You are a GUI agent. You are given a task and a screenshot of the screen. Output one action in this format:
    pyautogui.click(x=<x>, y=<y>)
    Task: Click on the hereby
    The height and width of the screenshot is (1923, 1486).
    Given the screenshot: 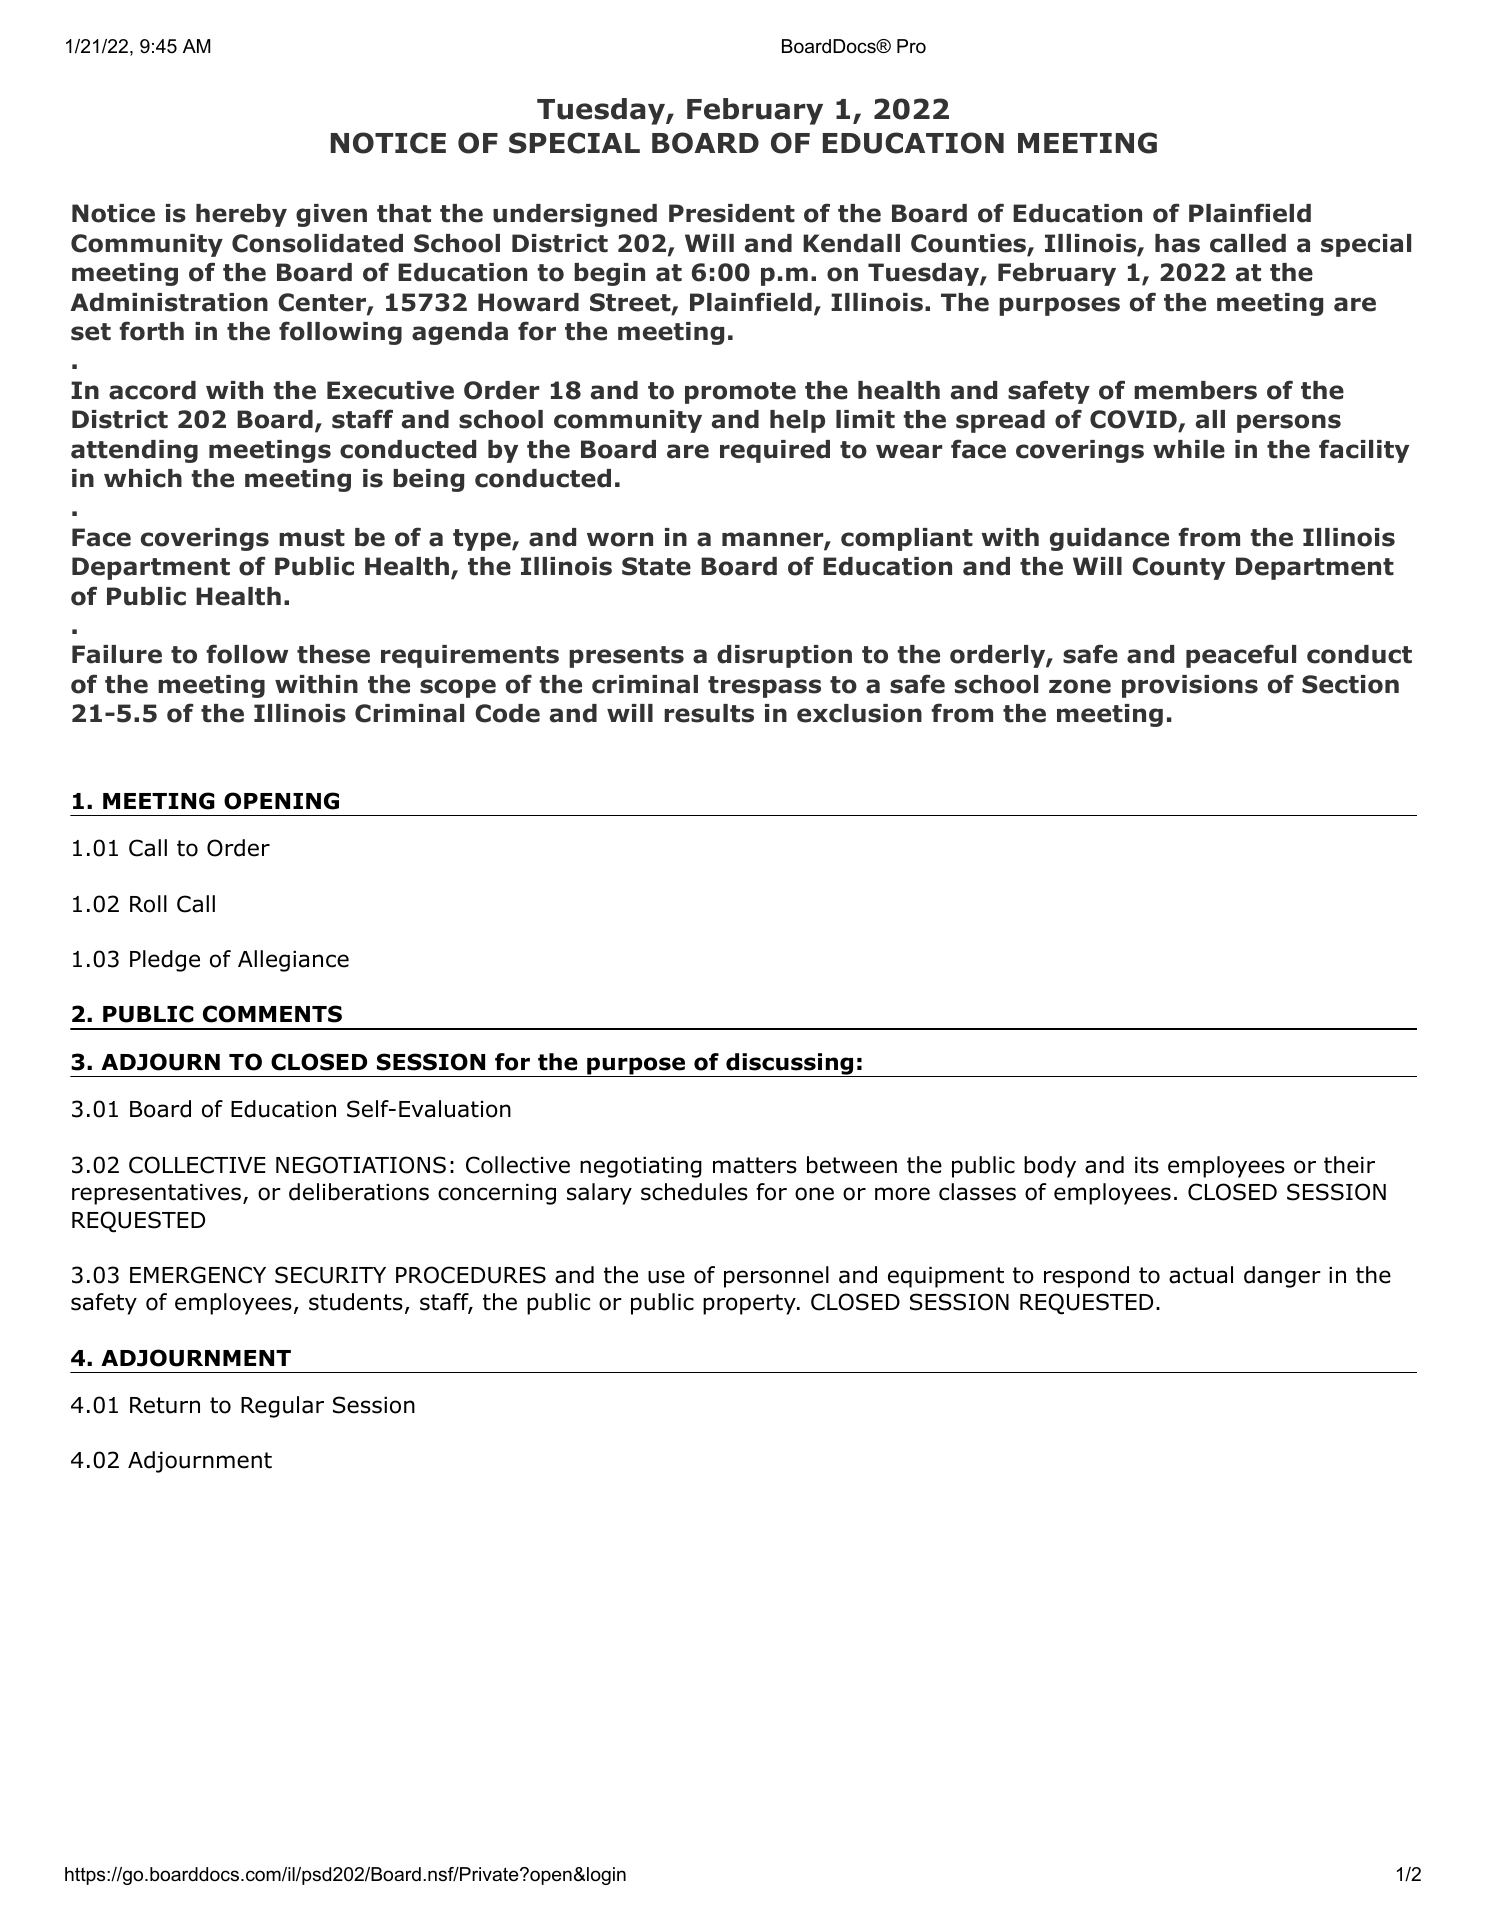 What is the action you would take?
    pyautogui.click(x=241, y=215)
